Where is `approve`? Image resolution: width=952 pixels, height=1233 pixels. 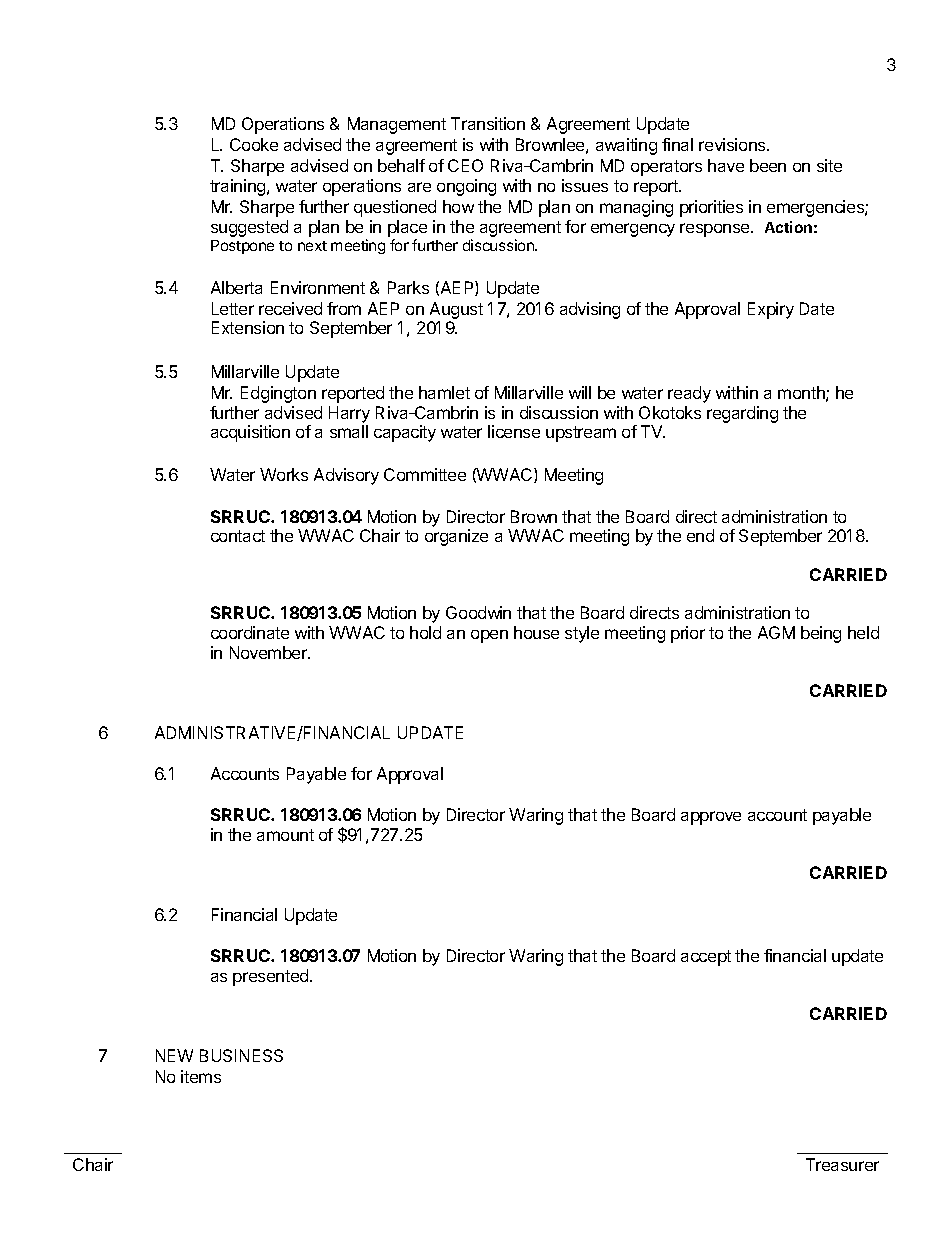 approve is located at coordinates (711, 818).
